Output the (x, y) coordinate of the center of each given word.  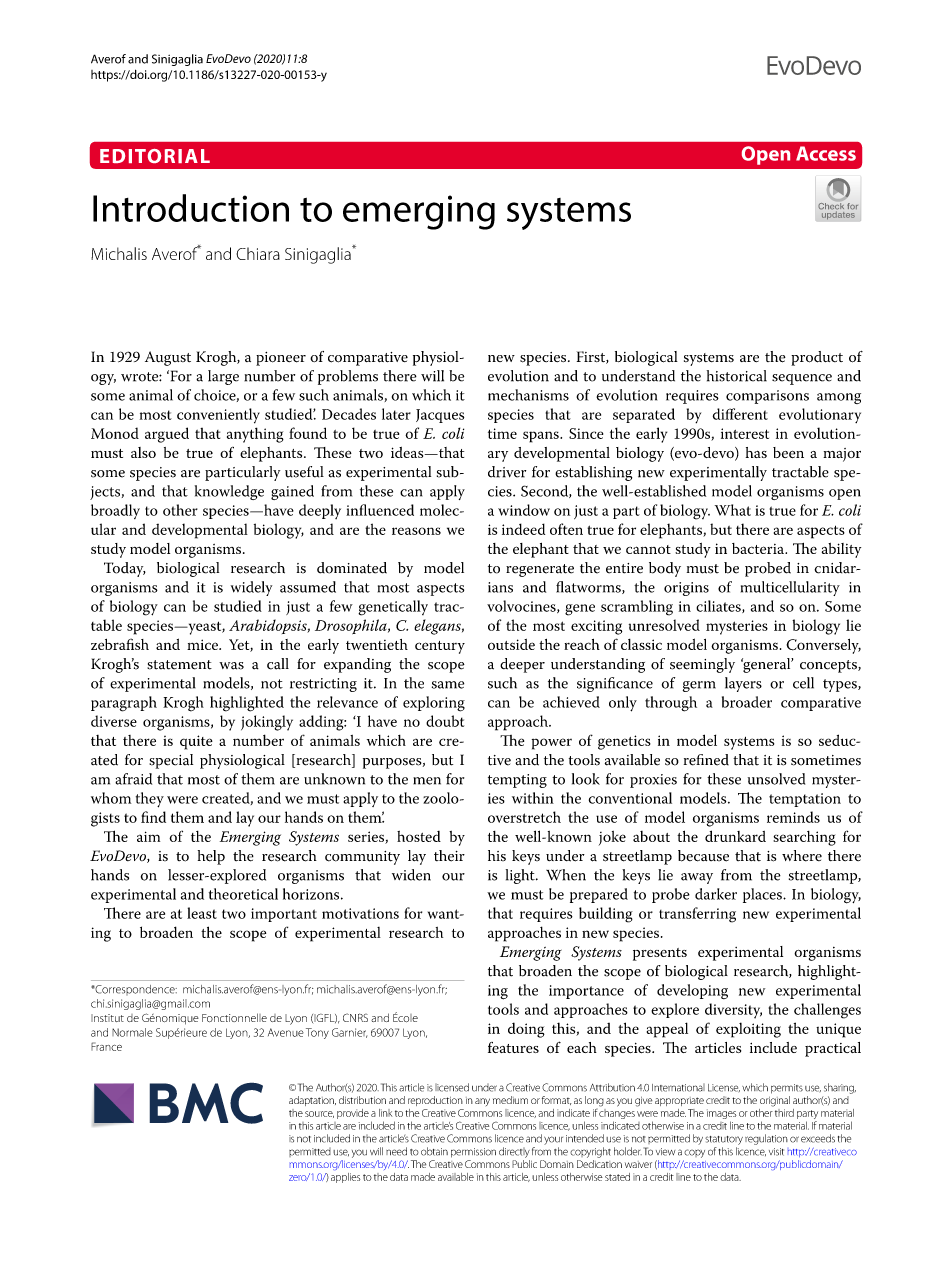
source (319, 1114)
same (448, 685)
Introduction (191, 208)
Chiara (258, 253)
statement (179, 665)
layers (743, 684)
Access (826, 153)
